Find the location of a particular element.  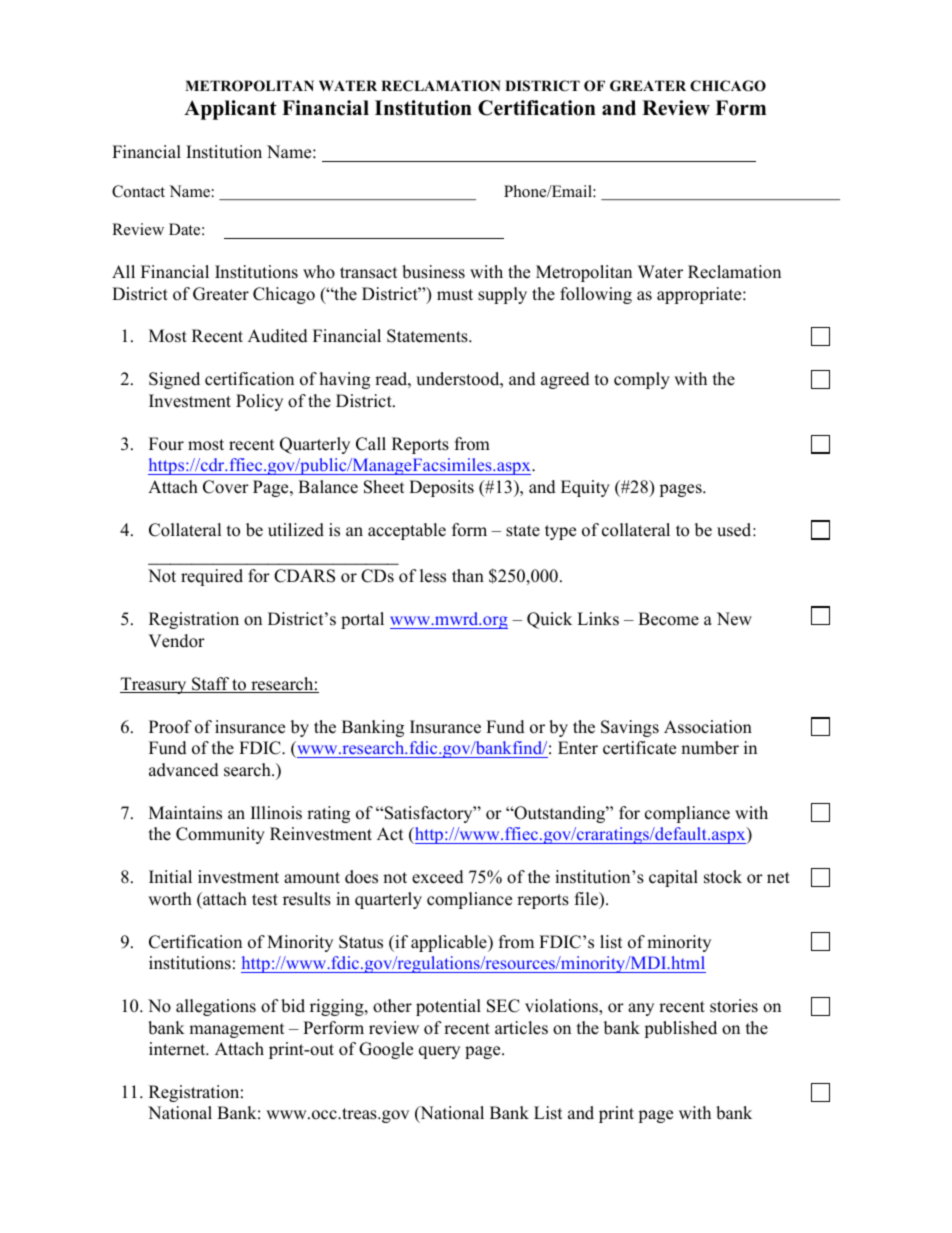

business is located at coordinates (433, 272).
